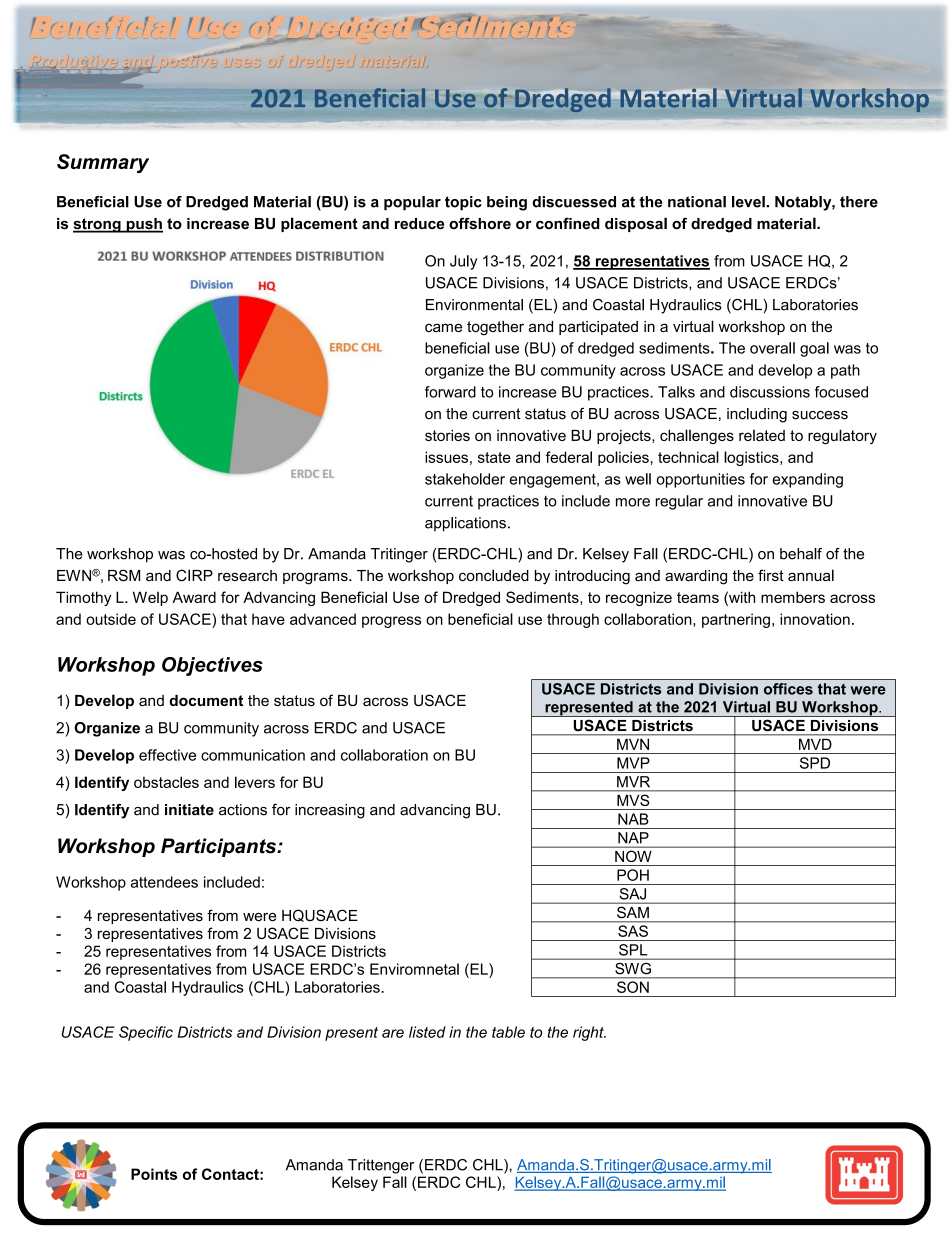 The height and width of the page is (1233, 952). Describe the element at coordinates (391, 622) in the page. I see `progress` at that location.
